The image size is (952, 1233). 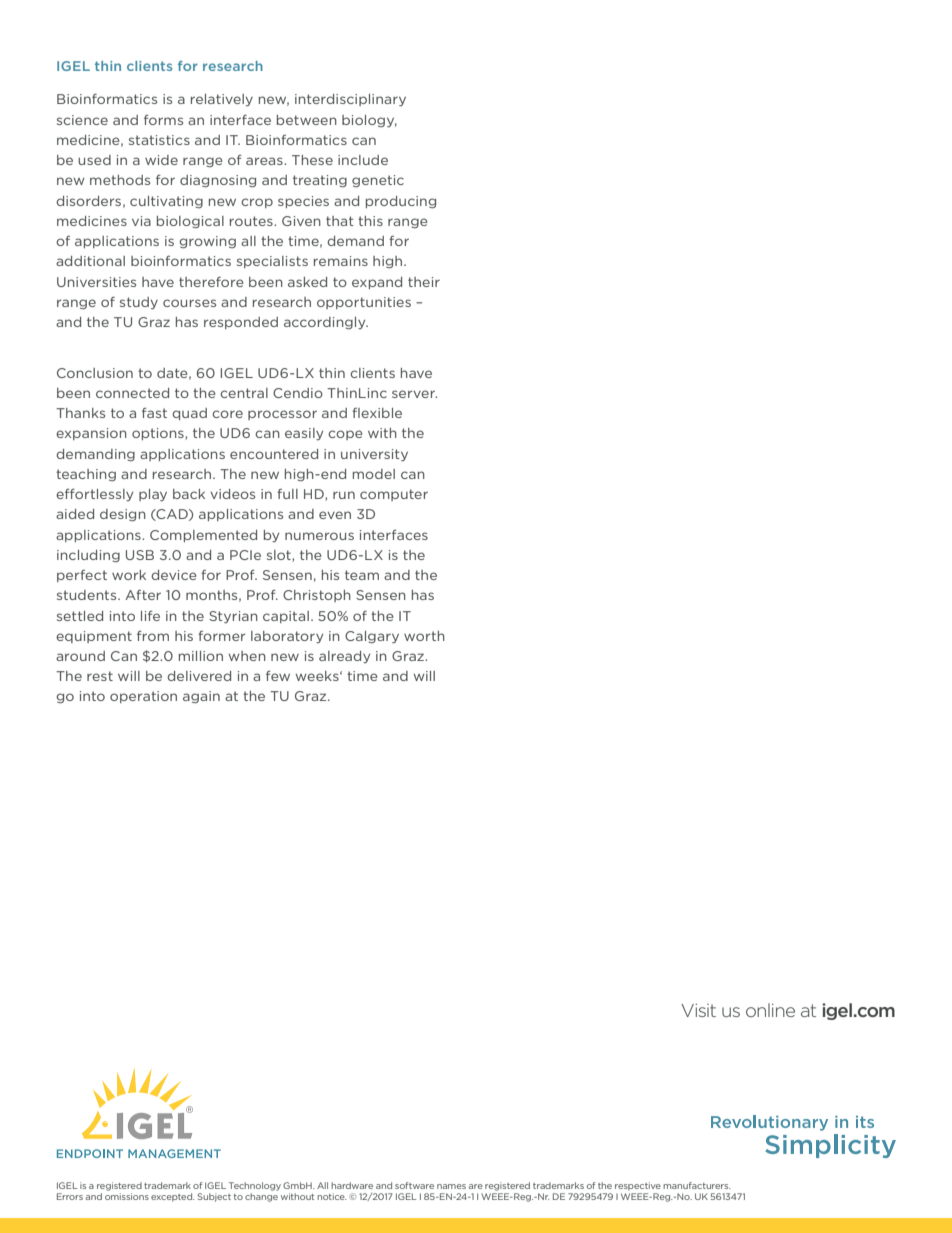 What do you see at coordinates (143, 697) in the document?
I see `operation` at bounding box center [143, 697].
